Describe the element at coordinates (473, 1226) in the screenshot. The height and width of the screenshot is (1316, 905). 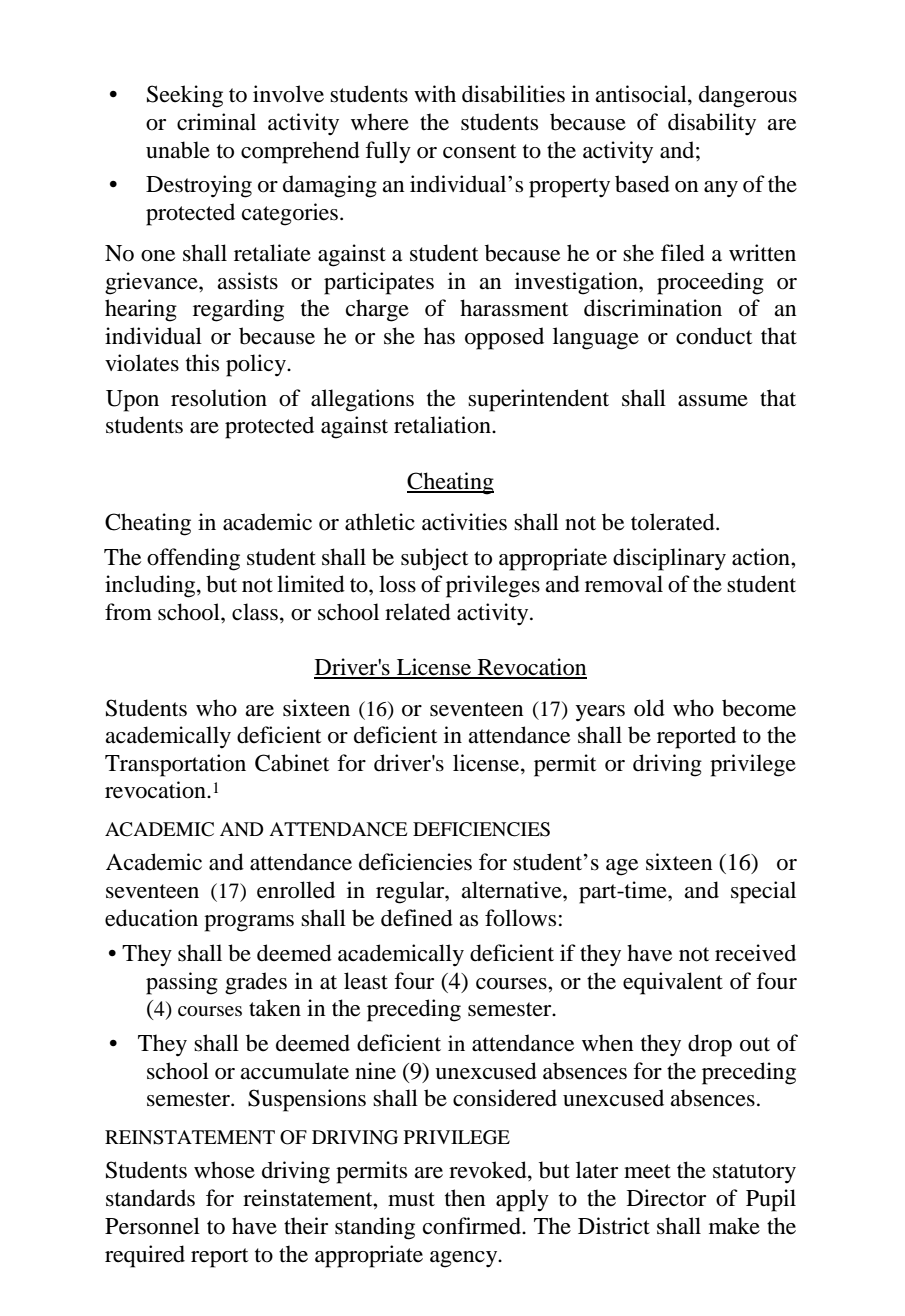
I see `confirmed` at that location.
